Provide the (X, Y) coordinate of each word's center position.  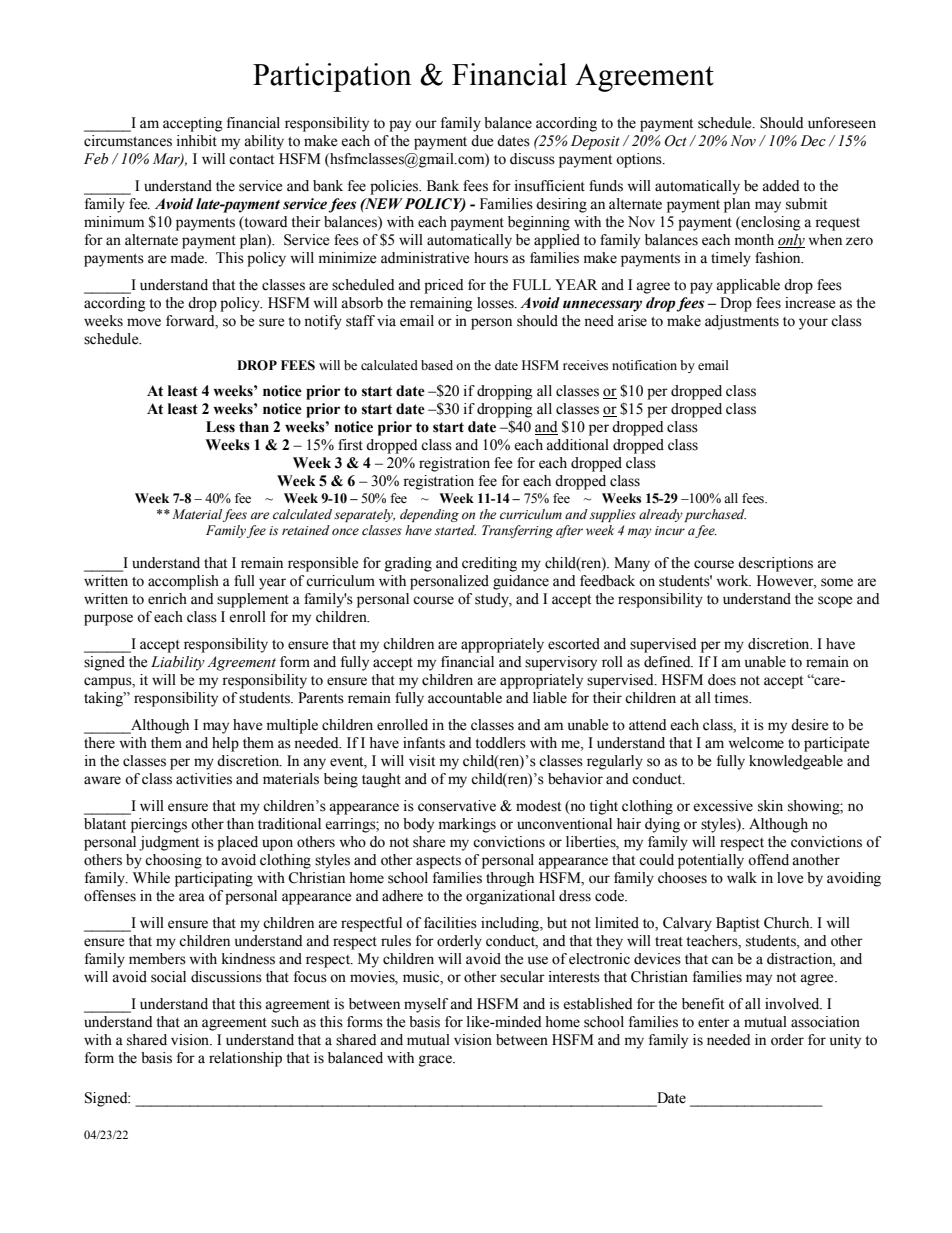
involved (793, 1004)
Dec (813, 141)
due (482, 141)
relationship (245, 1059)
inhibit (197, 141)
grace (436, 1061)
